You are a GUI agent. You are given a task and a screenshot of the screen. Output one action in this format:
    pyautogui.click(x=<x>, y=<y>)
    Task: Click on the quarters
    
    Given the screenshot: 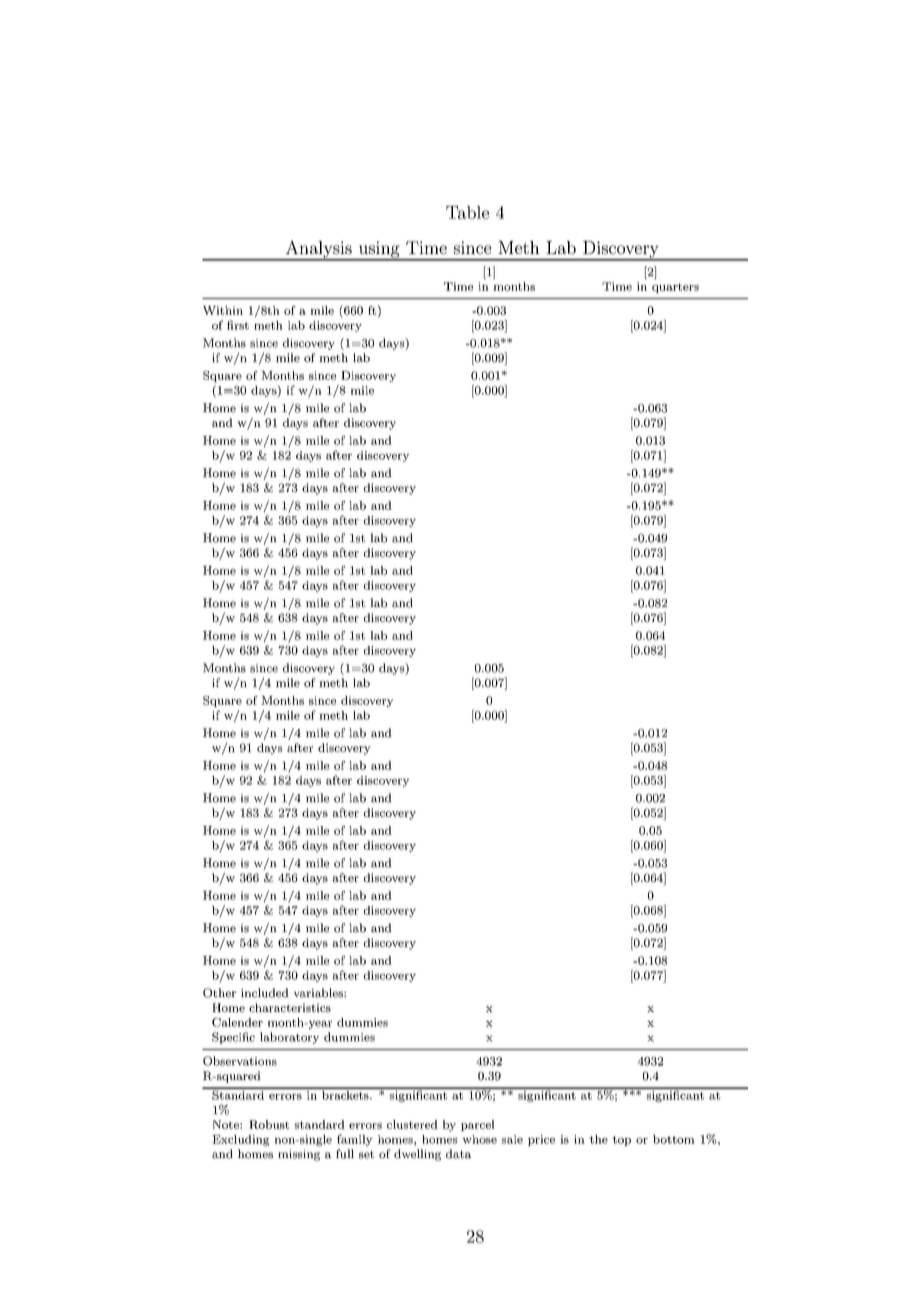 What is the action you would take?
    pyautogui.click(x=675, y=288)
